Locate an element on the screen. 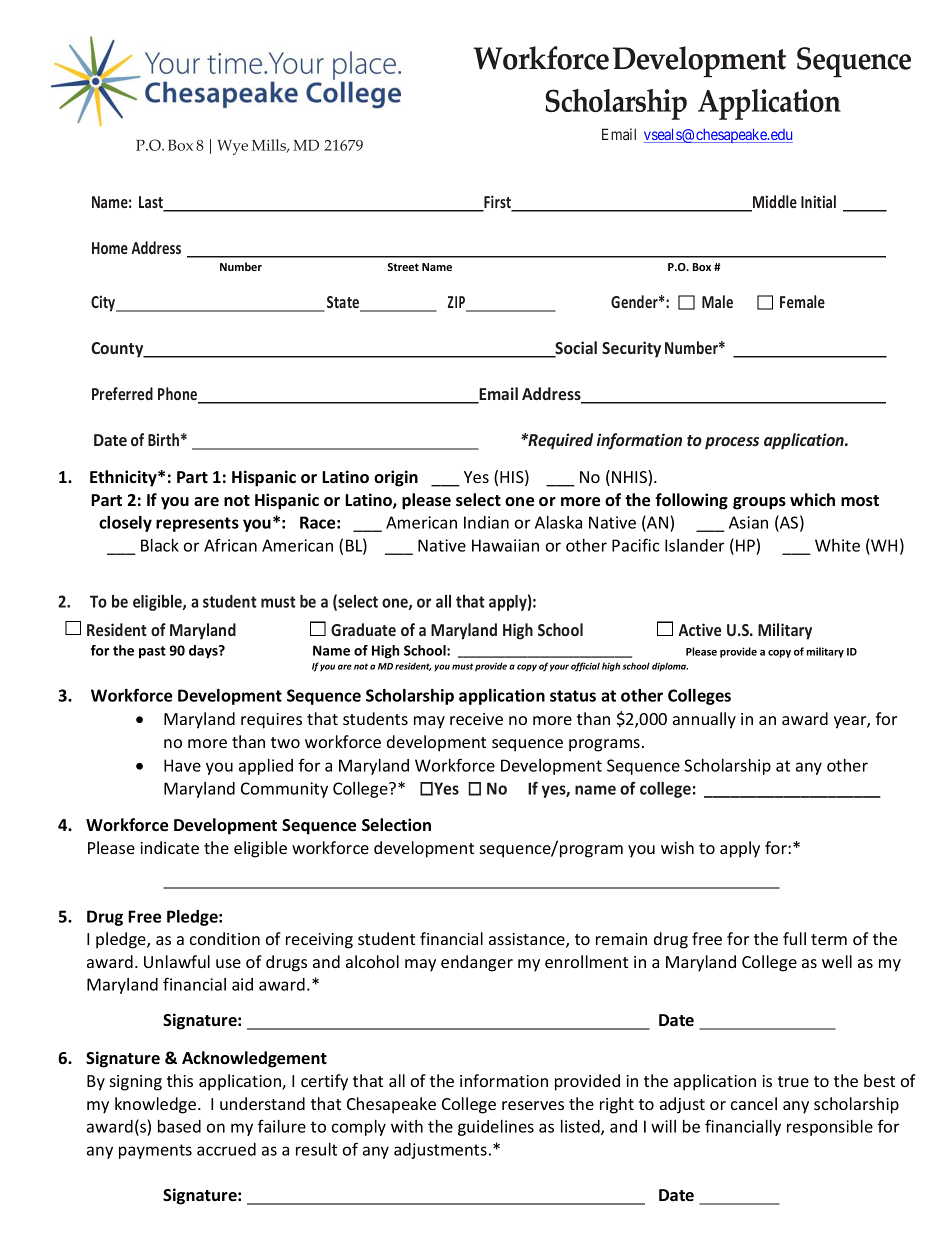 The image size is (952, 1233). based is located at coordinates (179, 1126).
